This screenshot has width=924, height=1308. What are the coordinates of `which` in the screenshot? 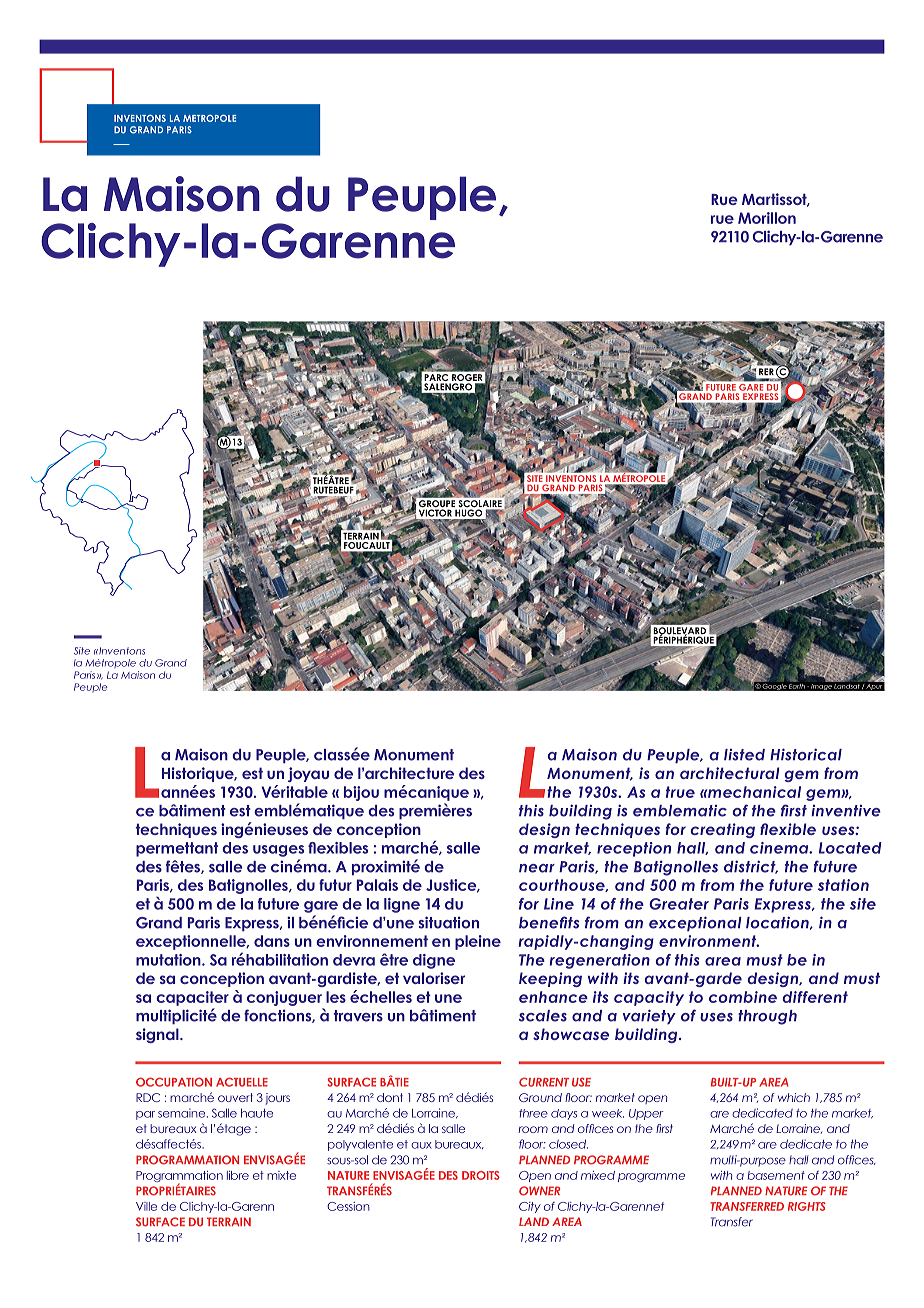 It's located at (794, 1097).
